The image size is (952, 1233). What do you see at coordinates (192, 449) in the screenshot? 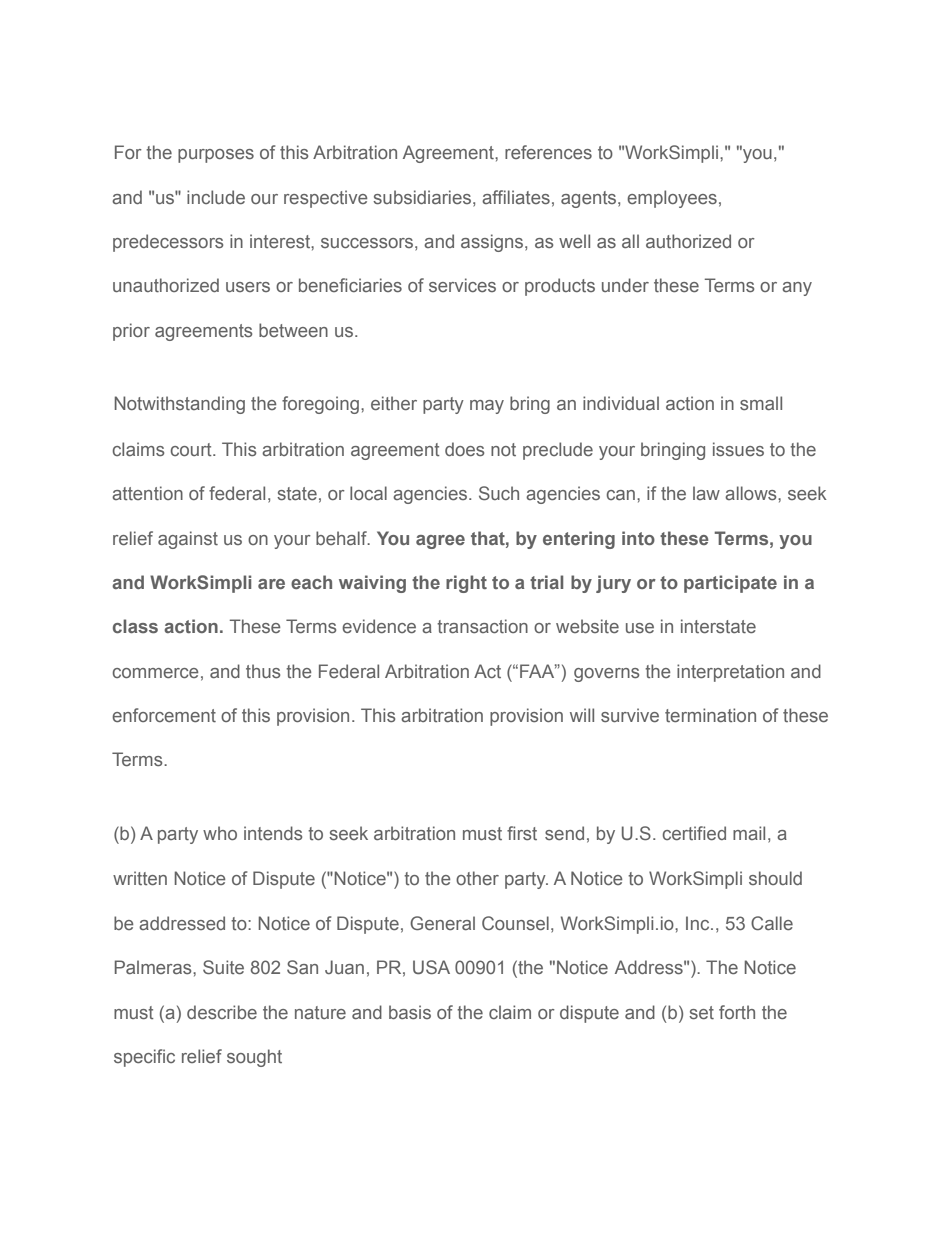
I see `court` at bounding box center [192, 449].
